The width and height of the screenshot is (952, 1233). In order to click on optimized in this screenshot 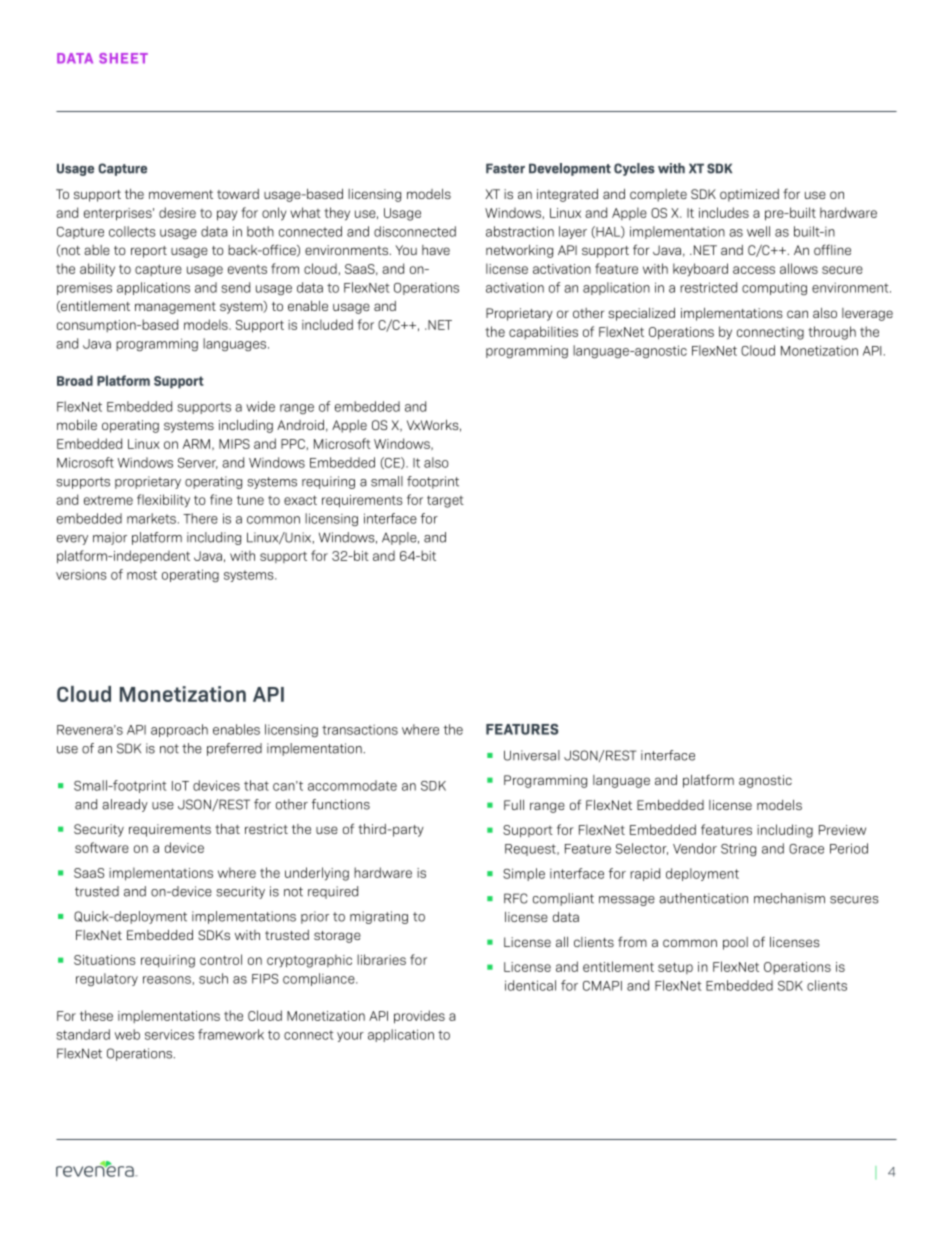, I will do `click(749, 195)`.
